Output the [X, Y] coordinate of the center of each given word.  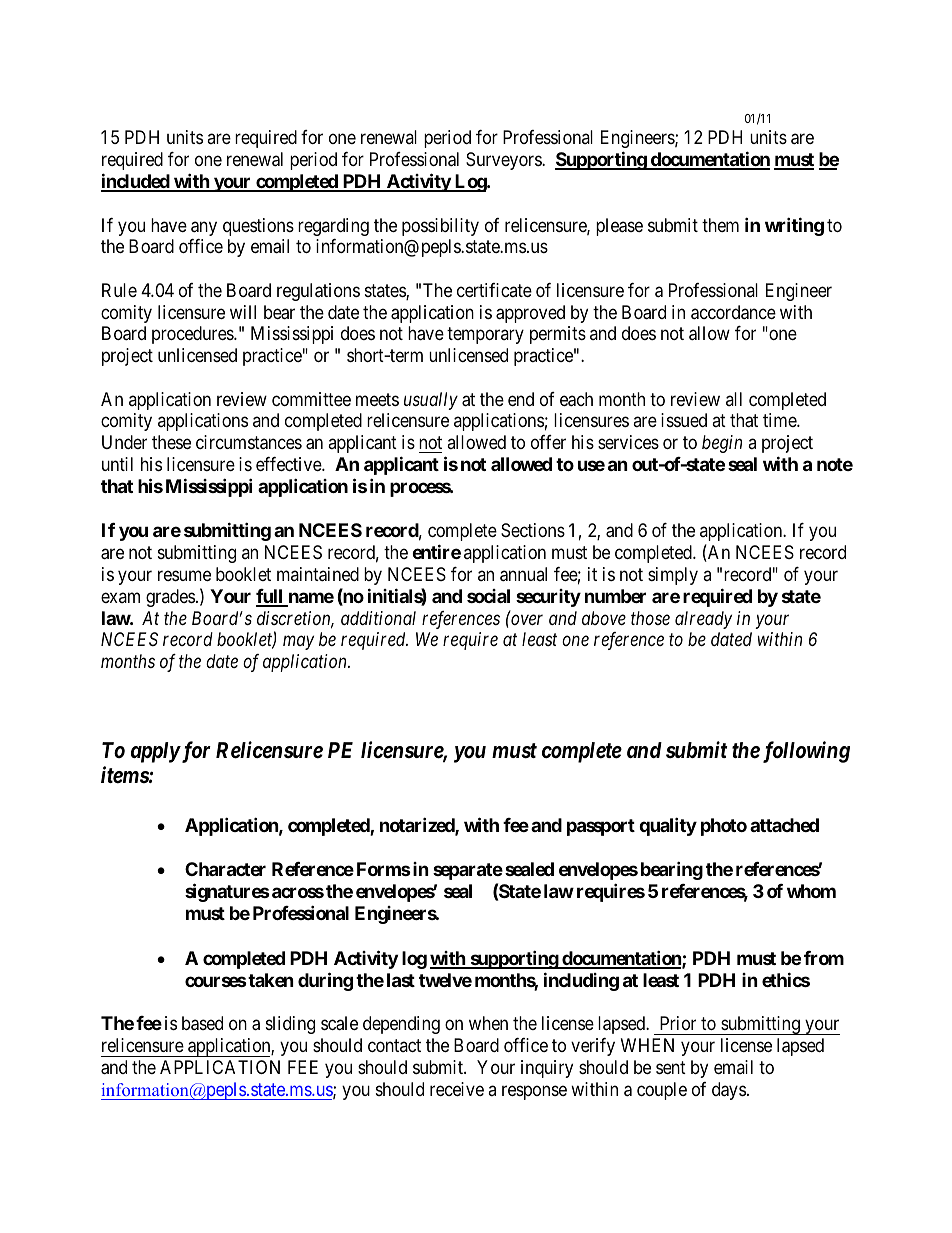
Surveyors [504, 161]
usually [431, 401]
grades [170, 598]
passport [601, 827]
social [488, 596]
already [703, 620]
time [780, 420]
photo [724, 827]
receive [457, 1089]
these [171, 442]
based [202, 1023]
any [204, 228]
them [720, 225]
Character [225, 869]
